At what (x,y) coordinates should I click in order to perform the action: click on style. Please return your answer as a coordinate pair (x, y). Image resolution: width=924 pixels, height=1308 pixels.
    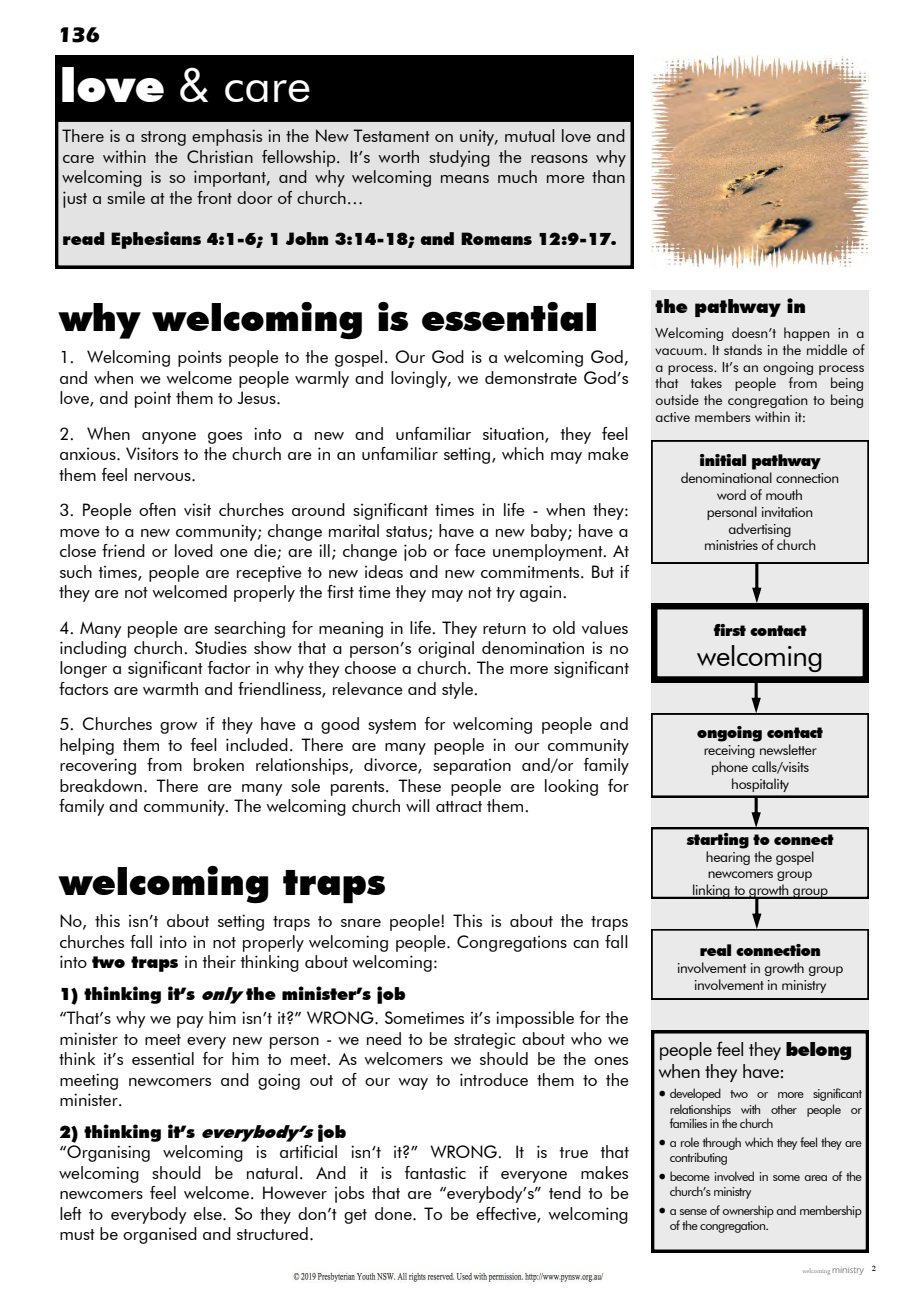
    Looking at the image, I should click on (459, 690).
